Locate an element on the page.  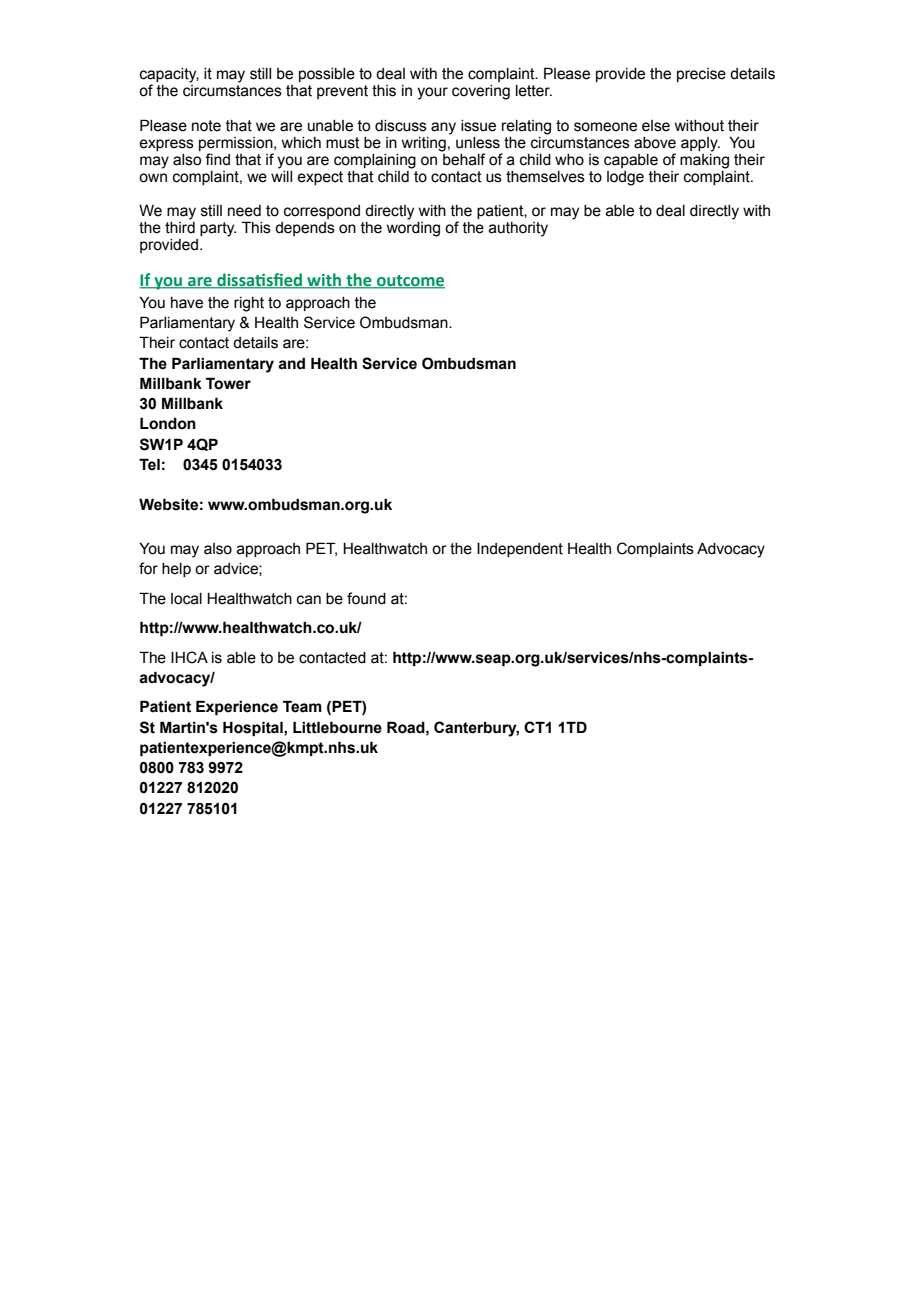
Independent is located at coordinates (520, 550).
